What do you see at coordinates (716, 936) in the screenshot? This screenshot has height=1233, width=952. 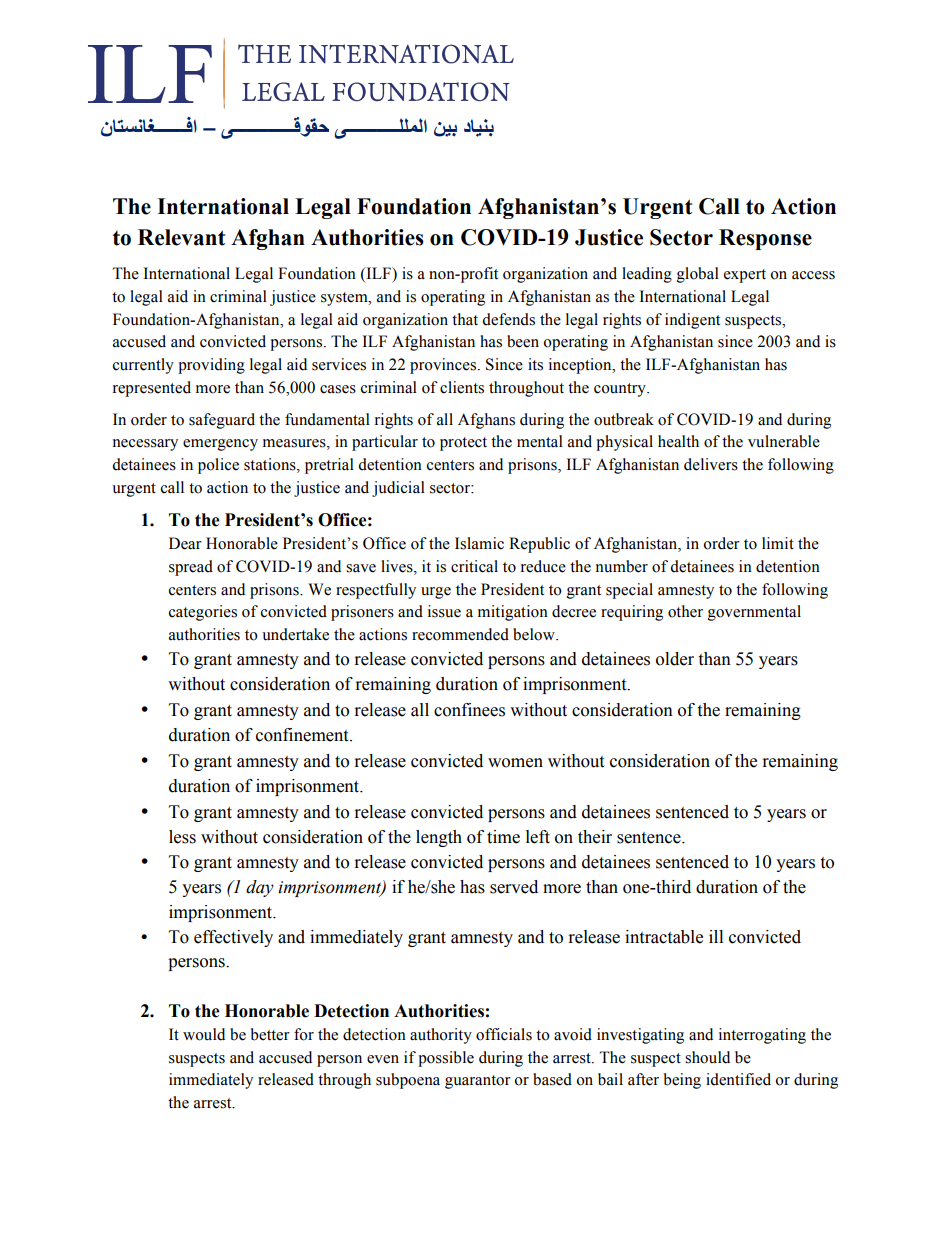 I see `ill` at bounding box center [716, 936].
